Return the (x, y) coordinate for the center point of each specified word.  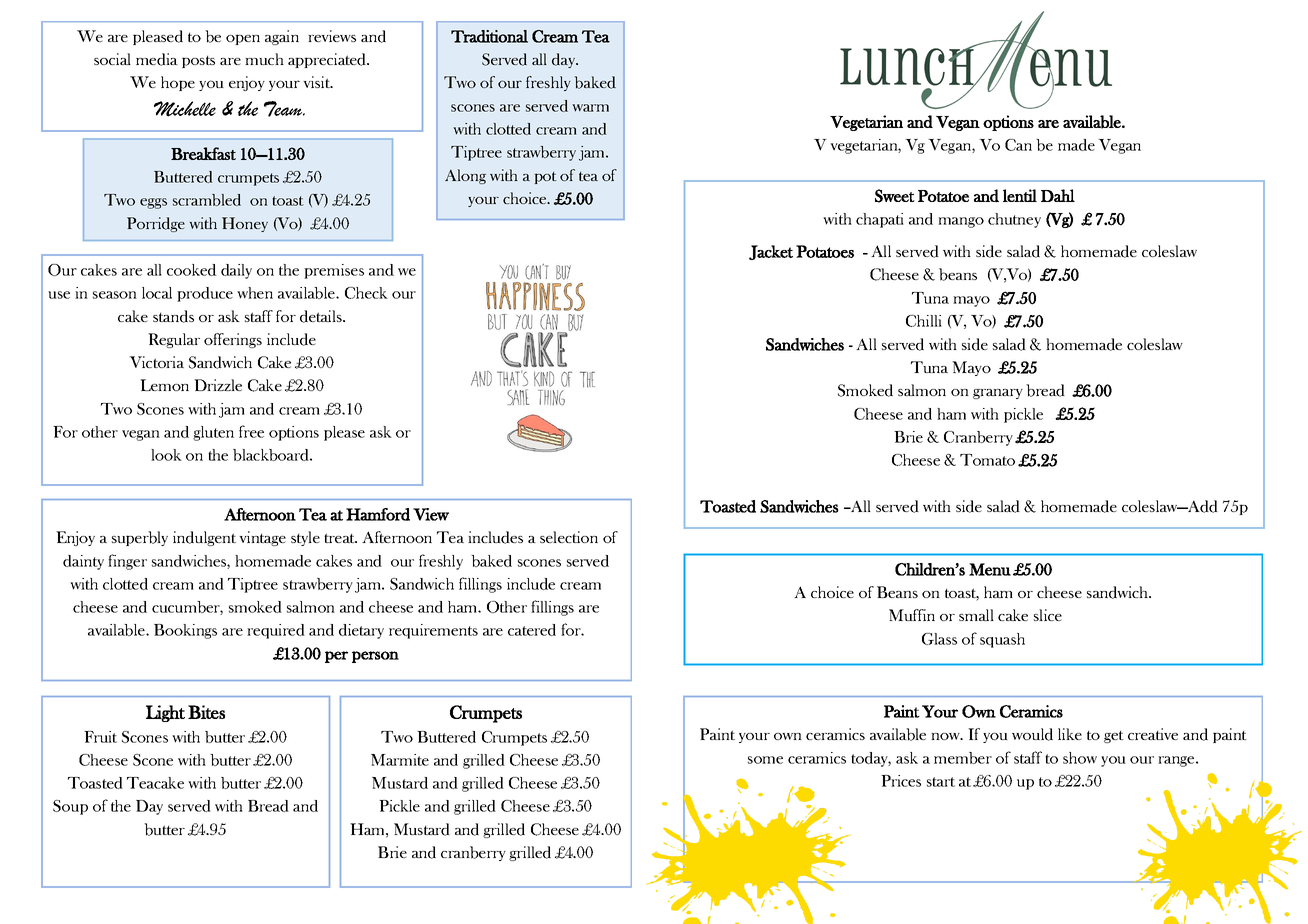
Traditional (489, 36)
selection (569, 537)
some (765, 760)
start (941, 782)
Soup (70, 807)
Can (1018, 145)
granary (998, 394)
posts (198, 62)
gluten (213, 433)
